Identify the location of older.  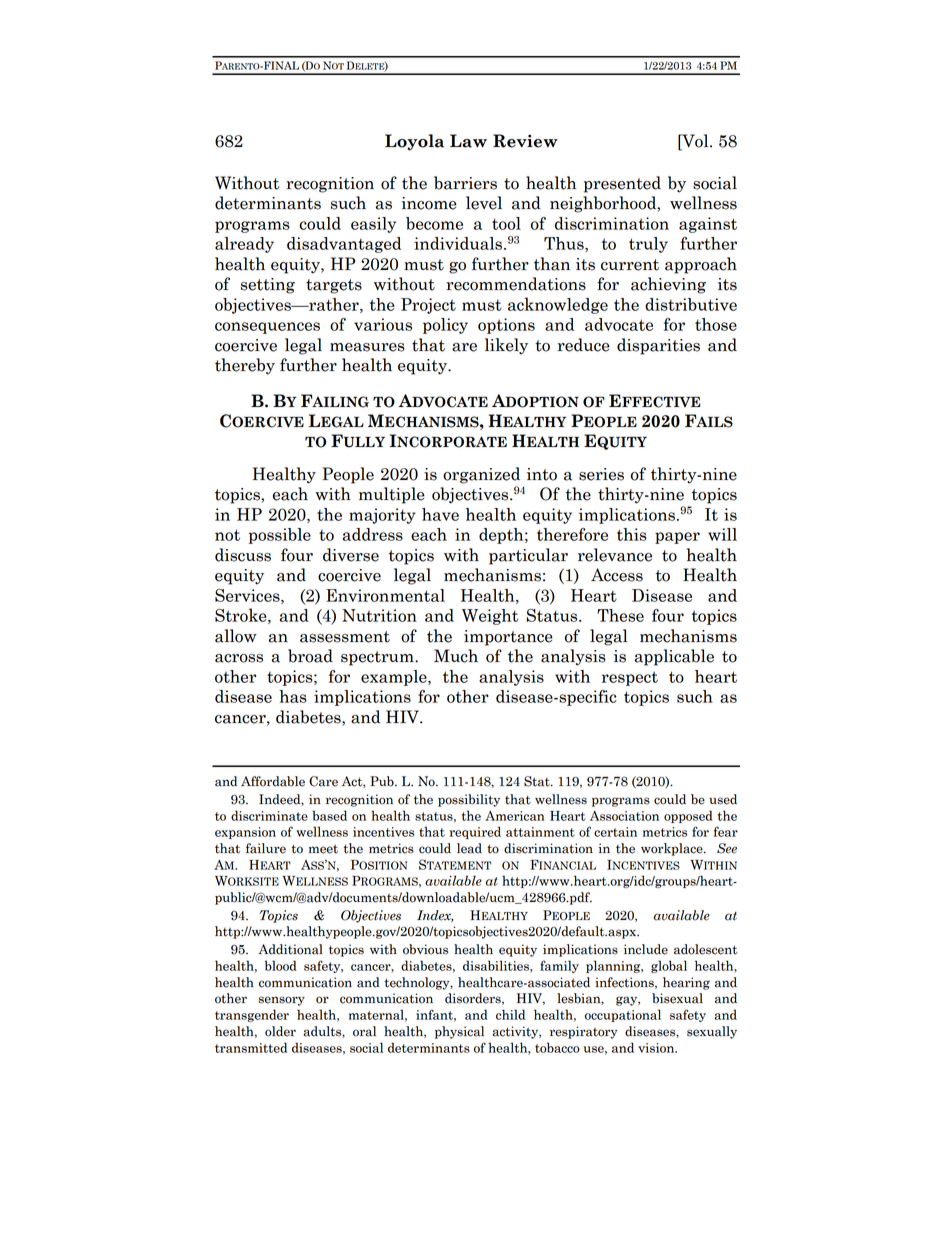
(280, 1031).
